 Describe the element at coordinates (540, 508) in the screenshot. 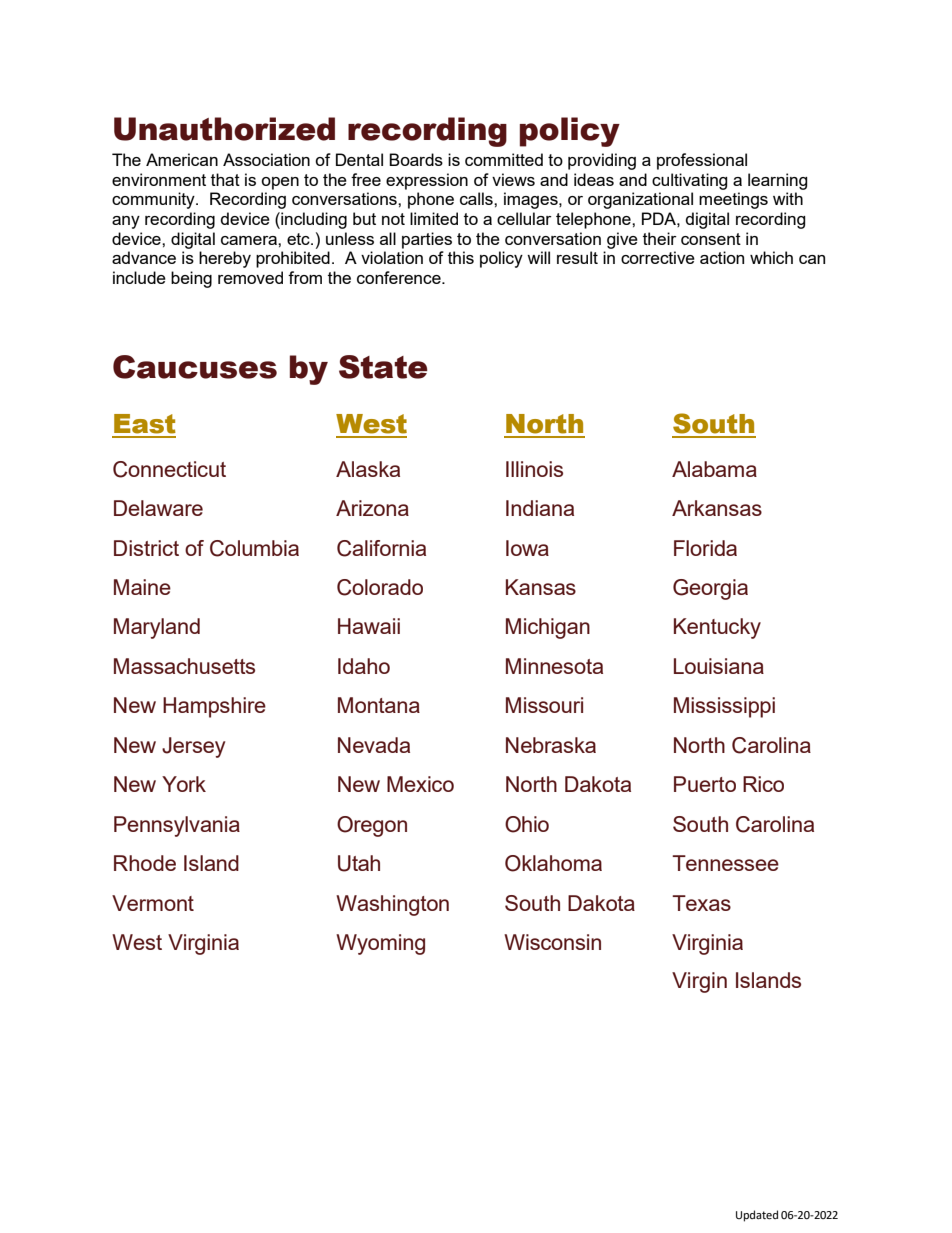

I see `Indiana` at that location.
